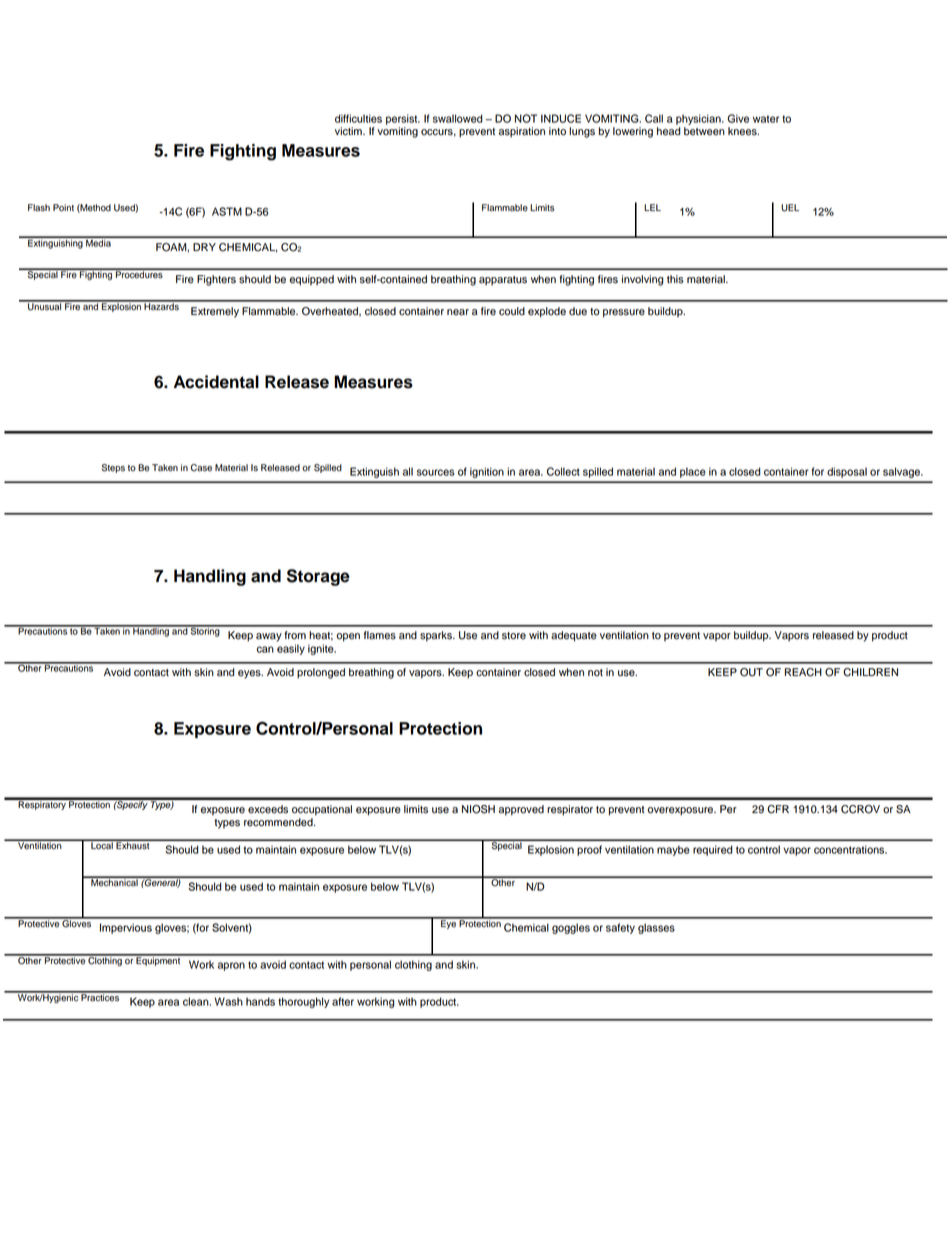 This screenshot has width=952, height=1233. What do you see at coordinates (63, 208) in the screenshot?
I see `Point` at bounding box center [63, 208].
